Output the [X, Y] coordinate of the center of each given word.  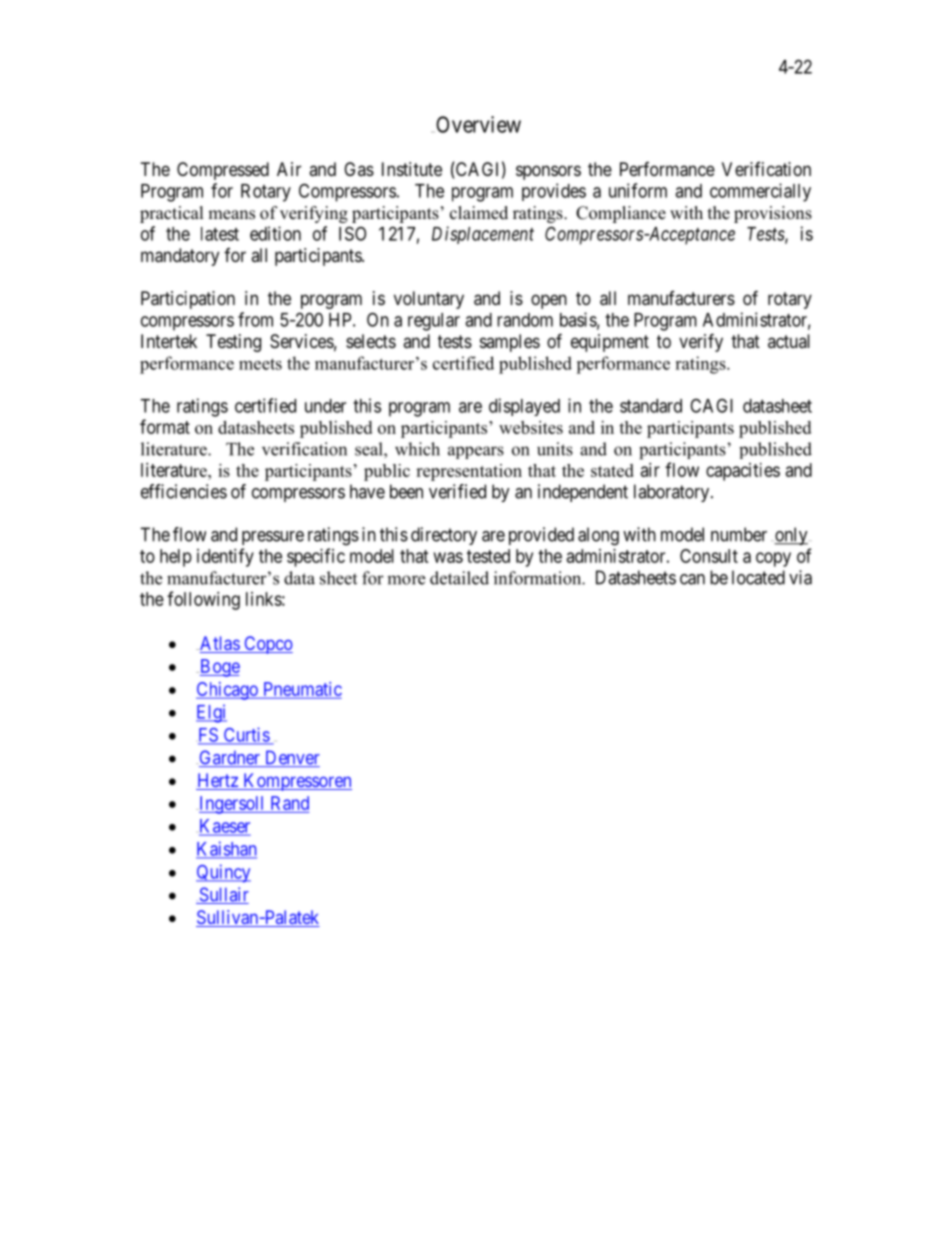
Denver [291, 758]
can [692, 579]
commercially [760, 192]
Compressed [223, 171]
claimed [479, 213]
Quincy [223, 873]
